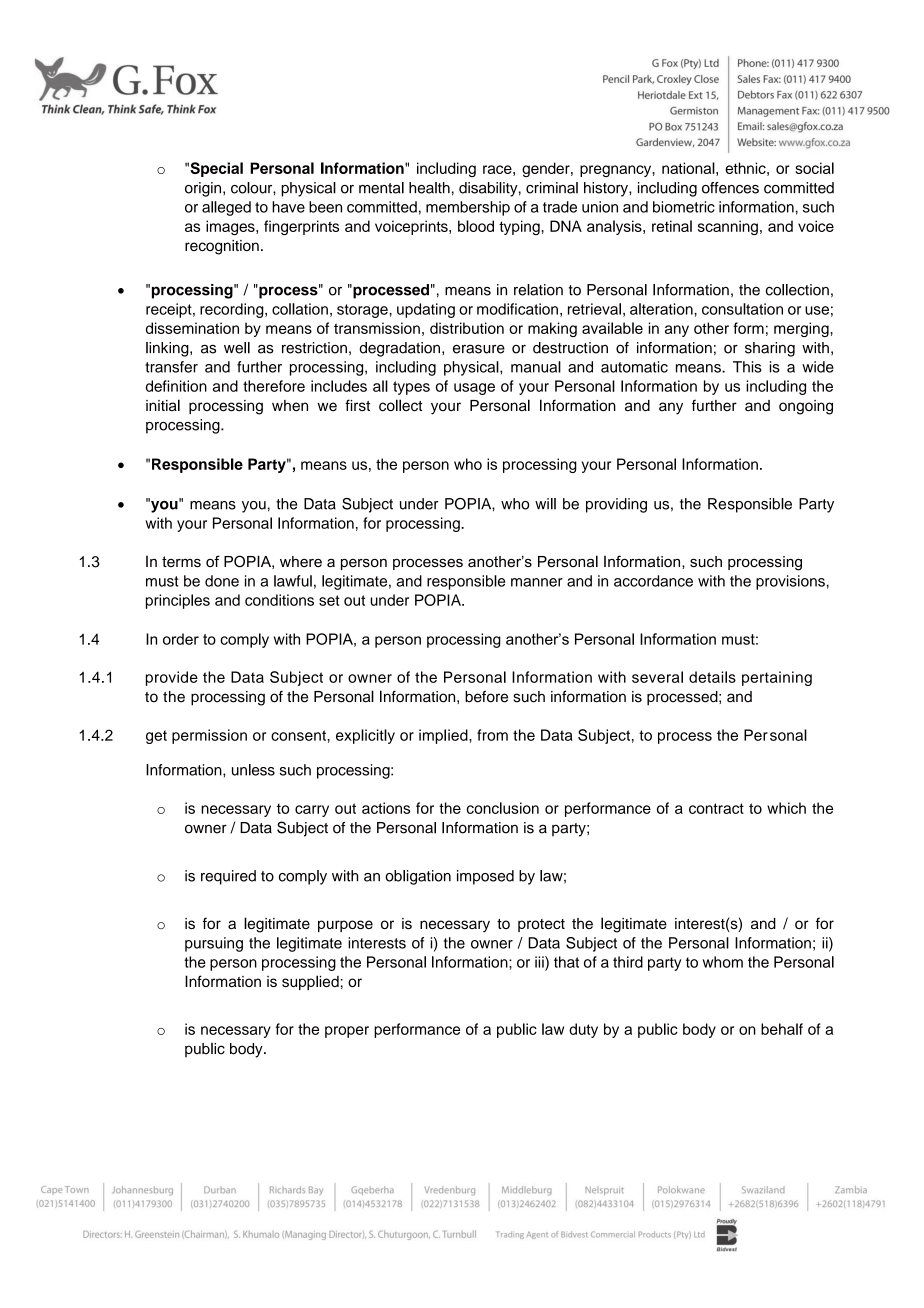 This screenshot has width=924, height=1308. I want to click on offences, so click(730, 188).
